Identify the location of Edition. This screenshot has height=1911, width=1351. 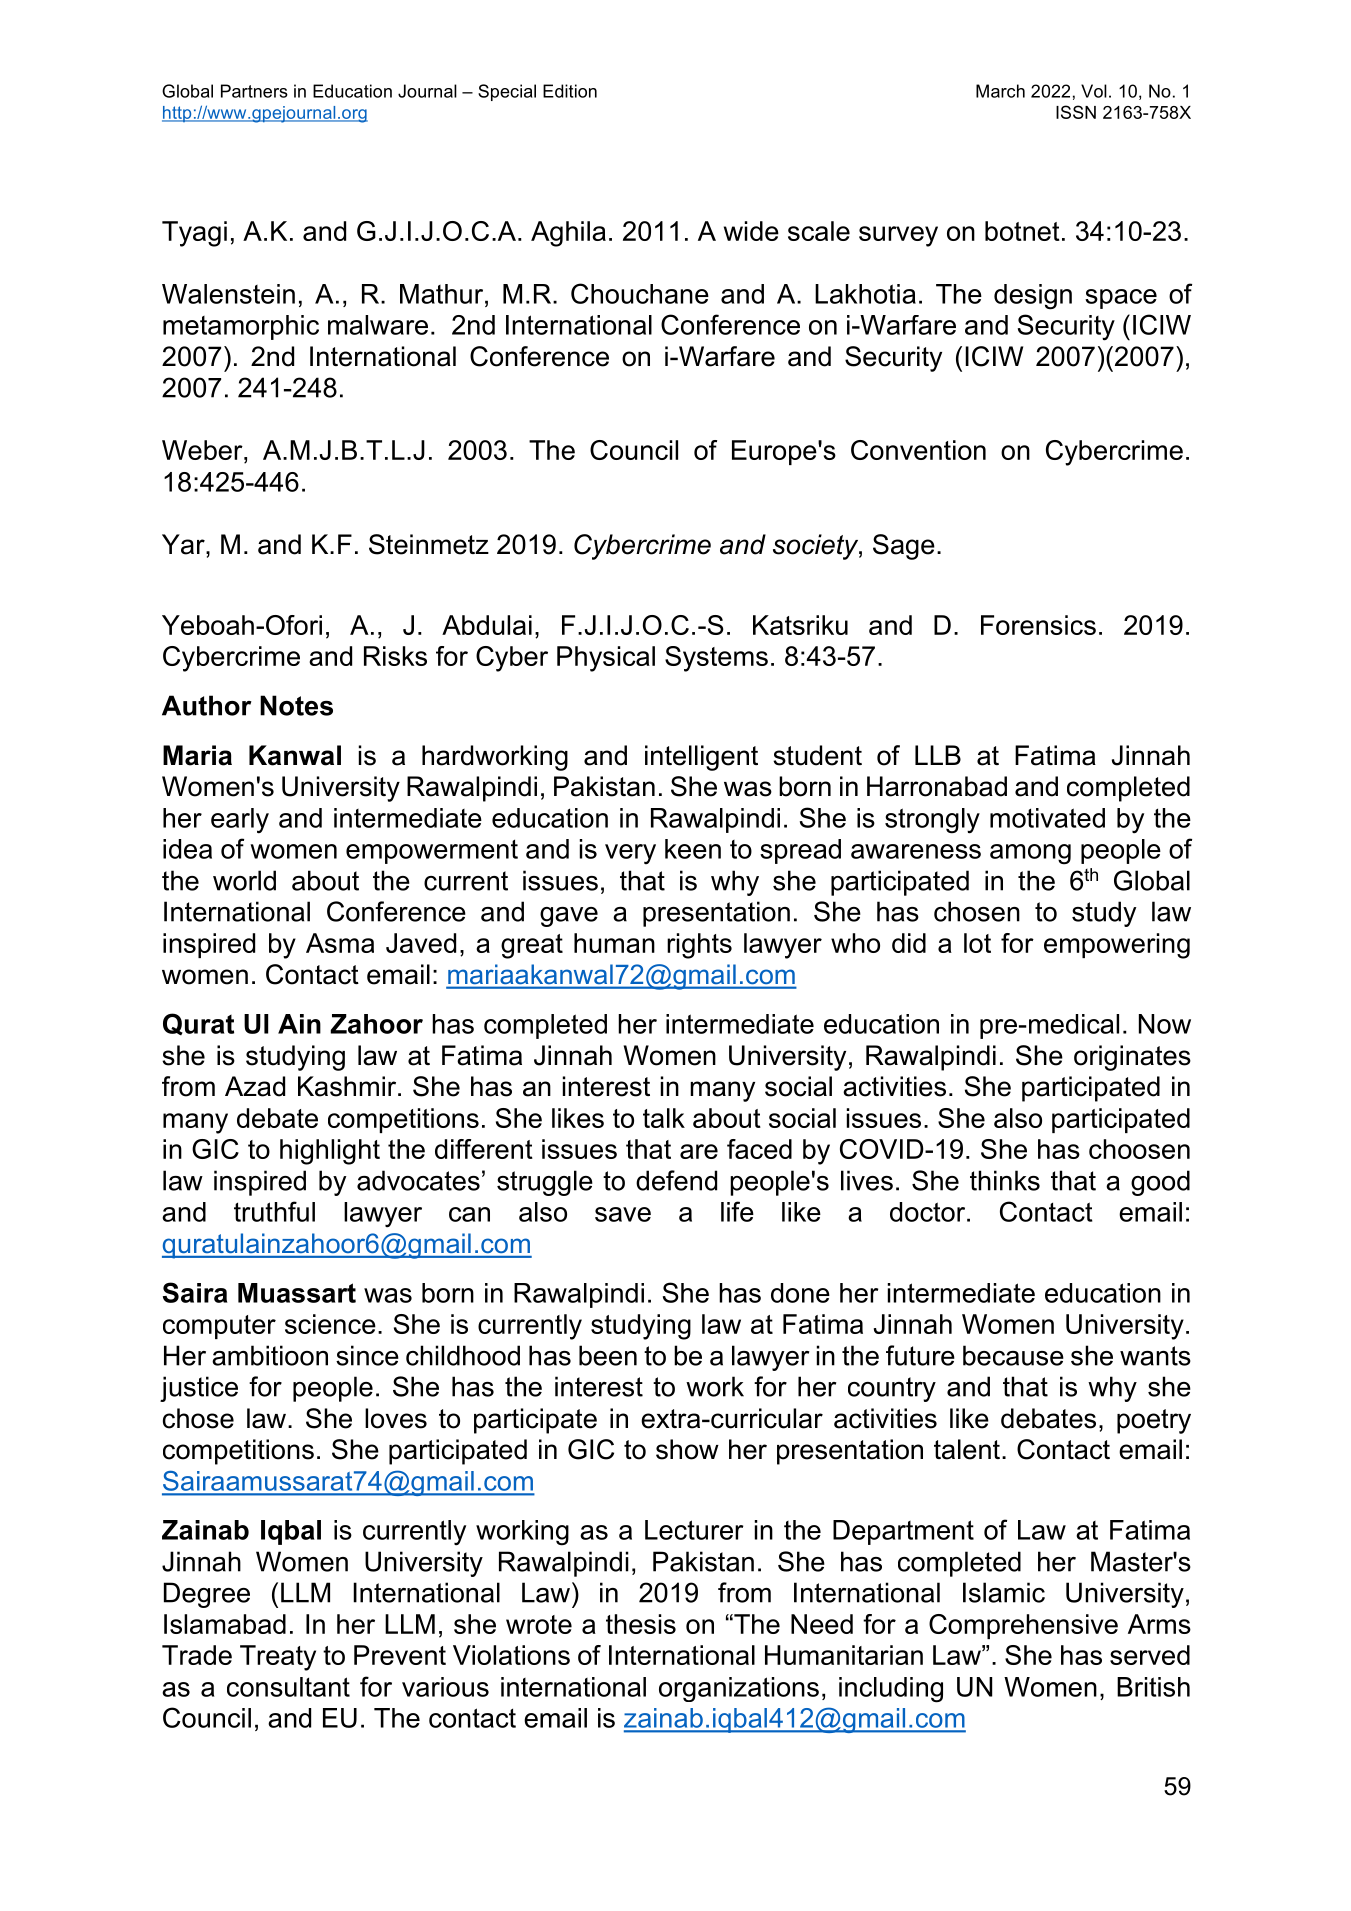
(570, 91).
